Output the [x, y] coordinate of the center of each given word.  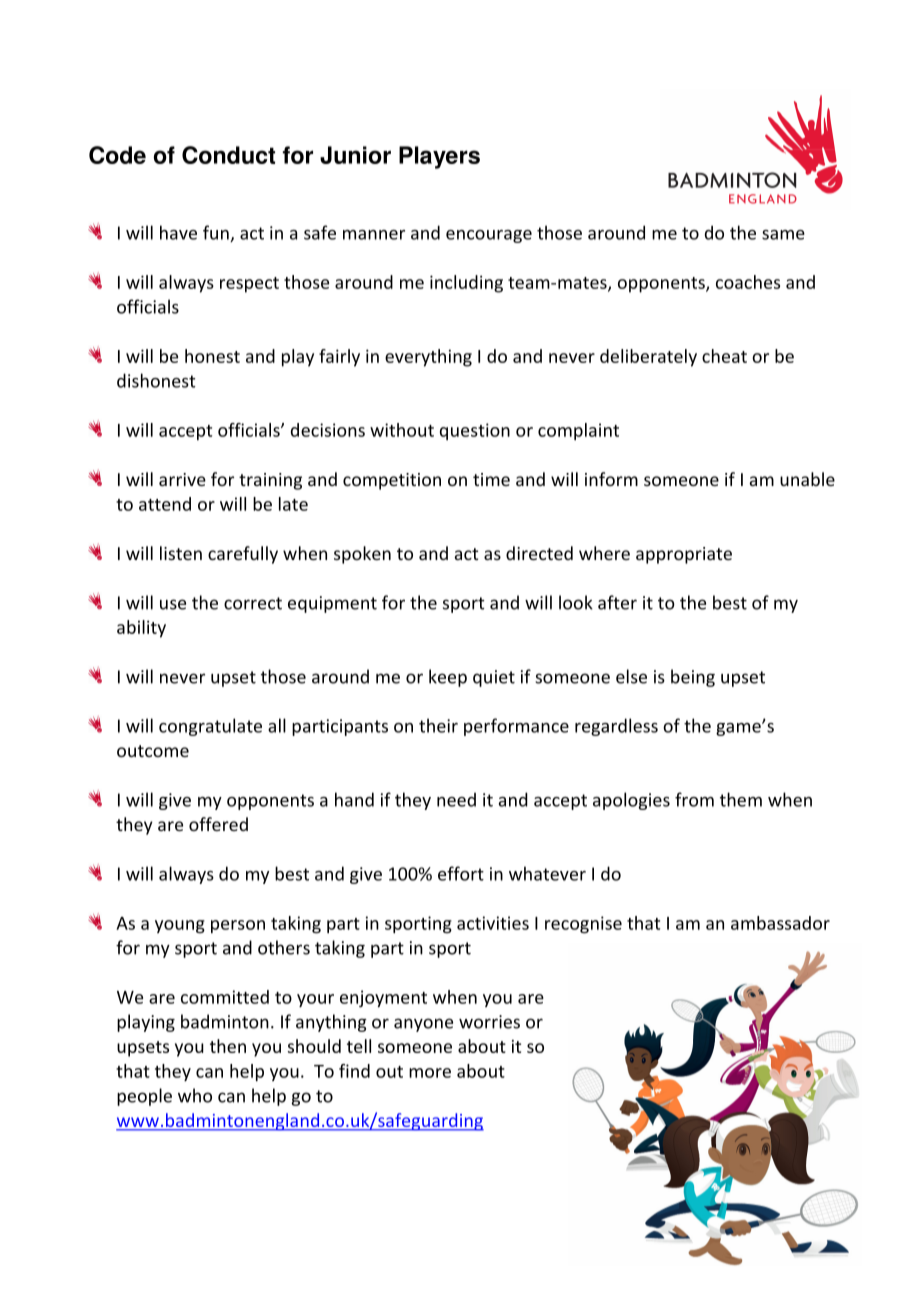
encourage [489, 236]
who [195, 1095]
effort [461, 873]
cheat [724, 356]
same [783, 235]
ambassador [780, 923]
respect [249, 285]
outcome [153, 751]
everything [428, 358]
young [180, 926]
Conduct [228, 155]
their [438, 725]
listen [181, 553]
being [693, 678]
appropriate [684, 555]
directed [539, 553]
